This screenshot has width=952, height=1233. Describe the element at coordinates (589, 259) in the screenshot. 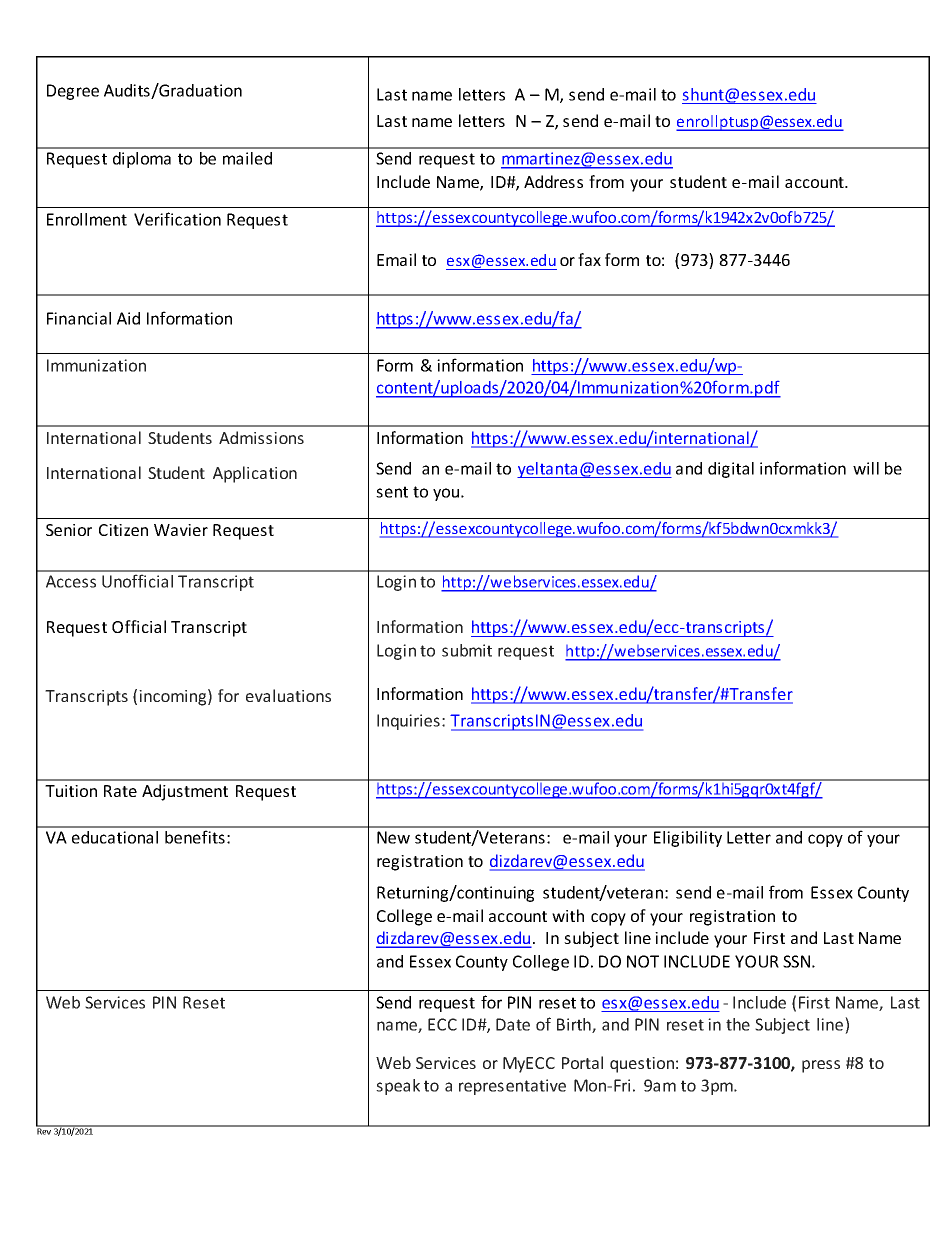

I see `fax` at that location.
